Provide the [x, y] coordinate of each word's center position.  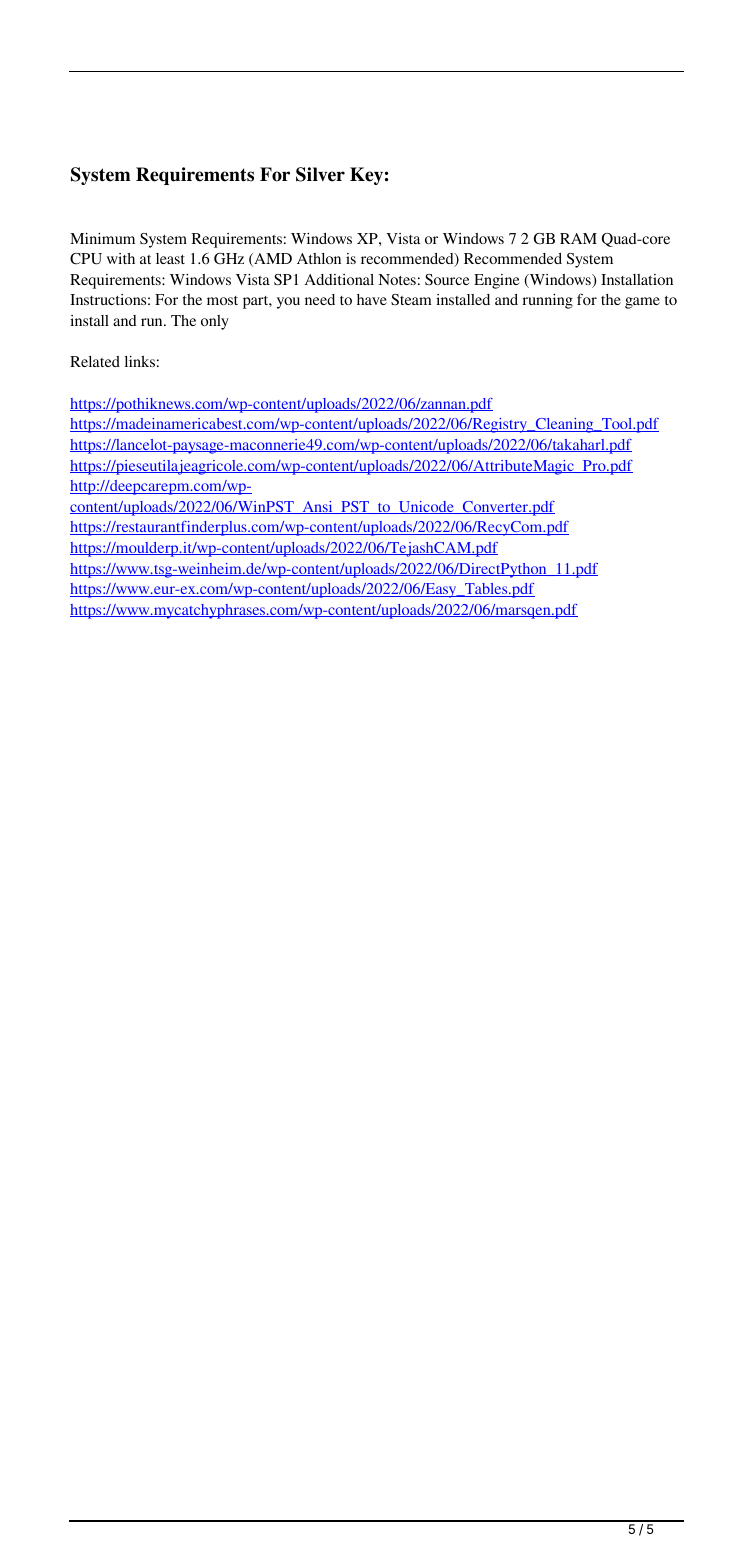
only [215, 322]
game [642, 303]
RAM [578, 238]
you [288, 303]
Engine [497, 281]
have [372, 299]
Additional [339, 279]
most [222, 300]
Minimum [102, 238]
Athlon [319, 258]
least [170, 258]
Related [95, 361]
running [548, 301]
